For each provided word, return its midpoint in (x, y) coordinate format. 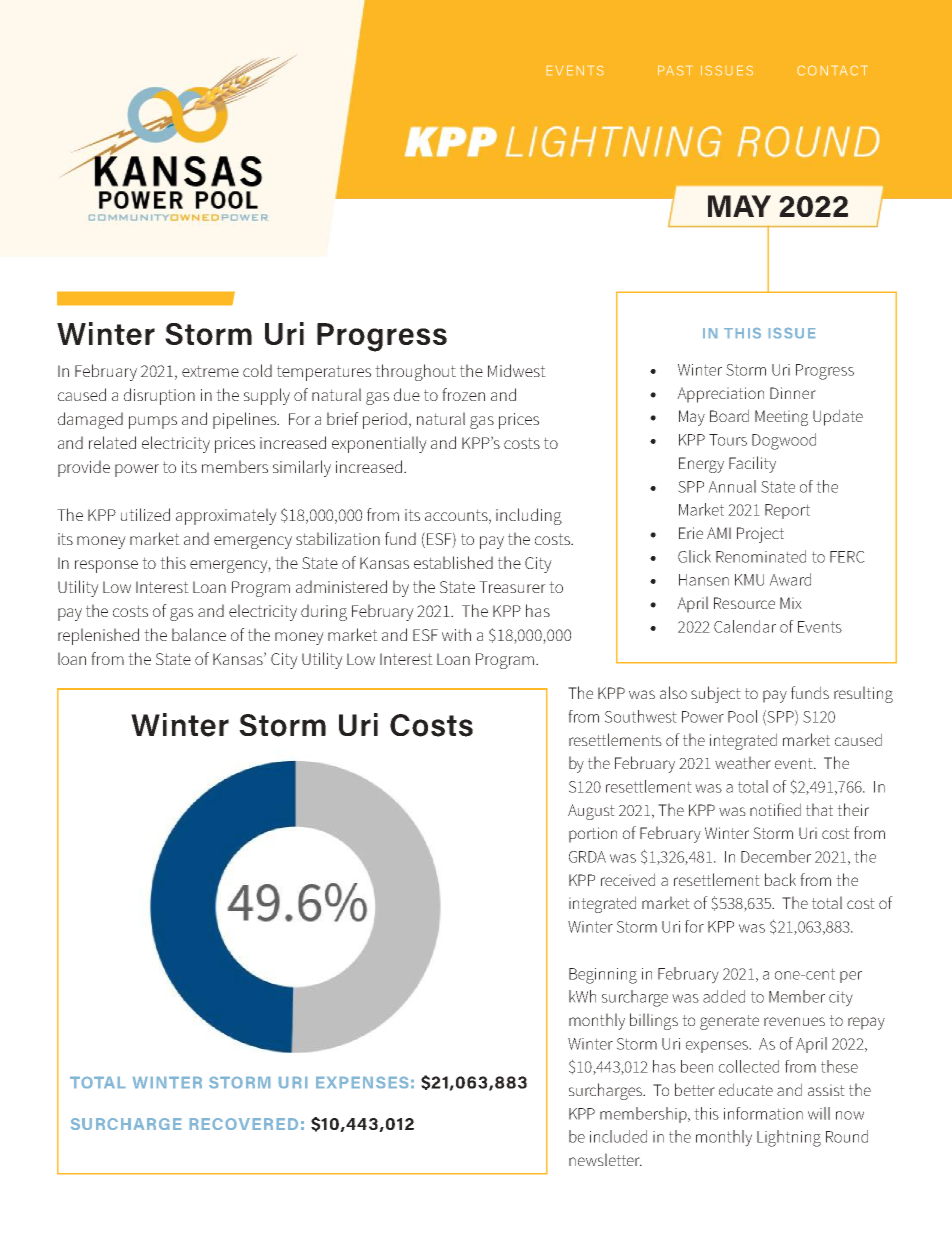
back (780, 879)
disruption (159, 396)
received (628, 879)
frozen (463, 394)
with (456, 634)
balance (199, 634)
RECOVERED (244, 1124)
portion (593, 835)
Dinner (793, 393)
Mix (791, 603)
